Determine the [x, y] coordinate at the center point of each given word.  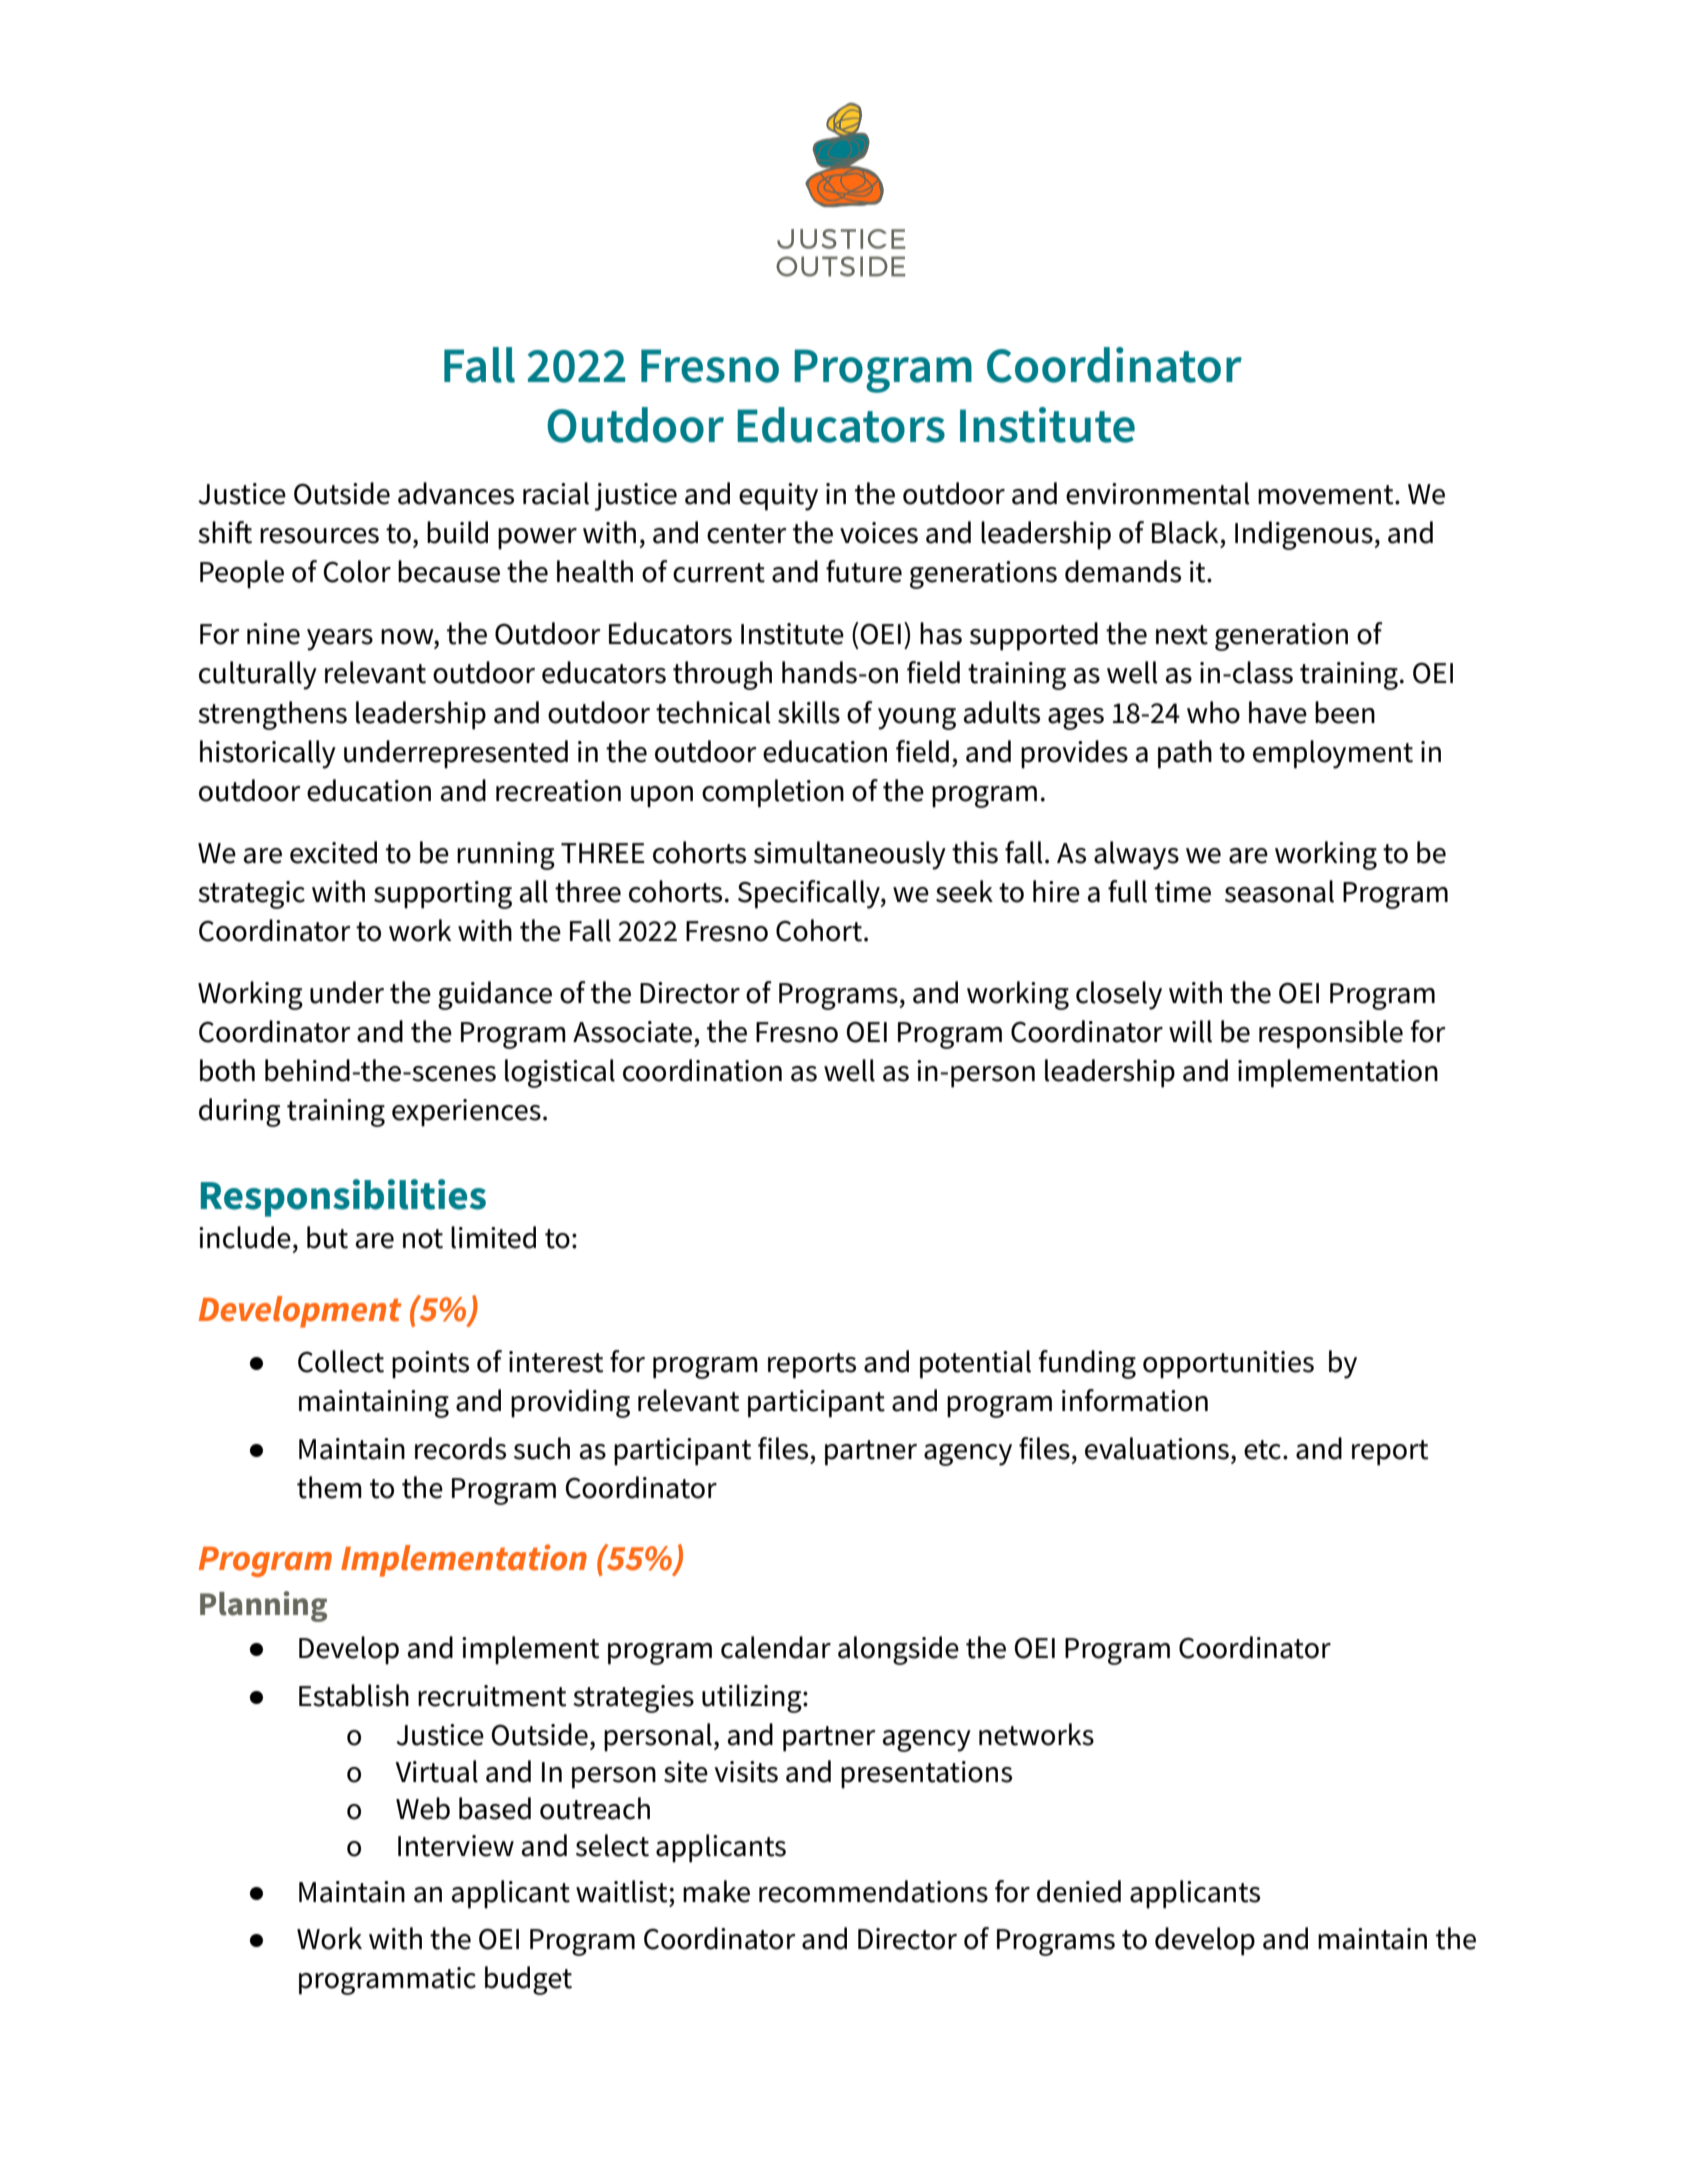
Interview [456, 1846]
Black [1185, 532]
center [747, 534]
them [329, 1487]
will [1190, 1031]
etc [1262, 1450]
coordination [702, 1070]
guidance [495, 995]
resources [319, 536]
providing [570, 1403]
